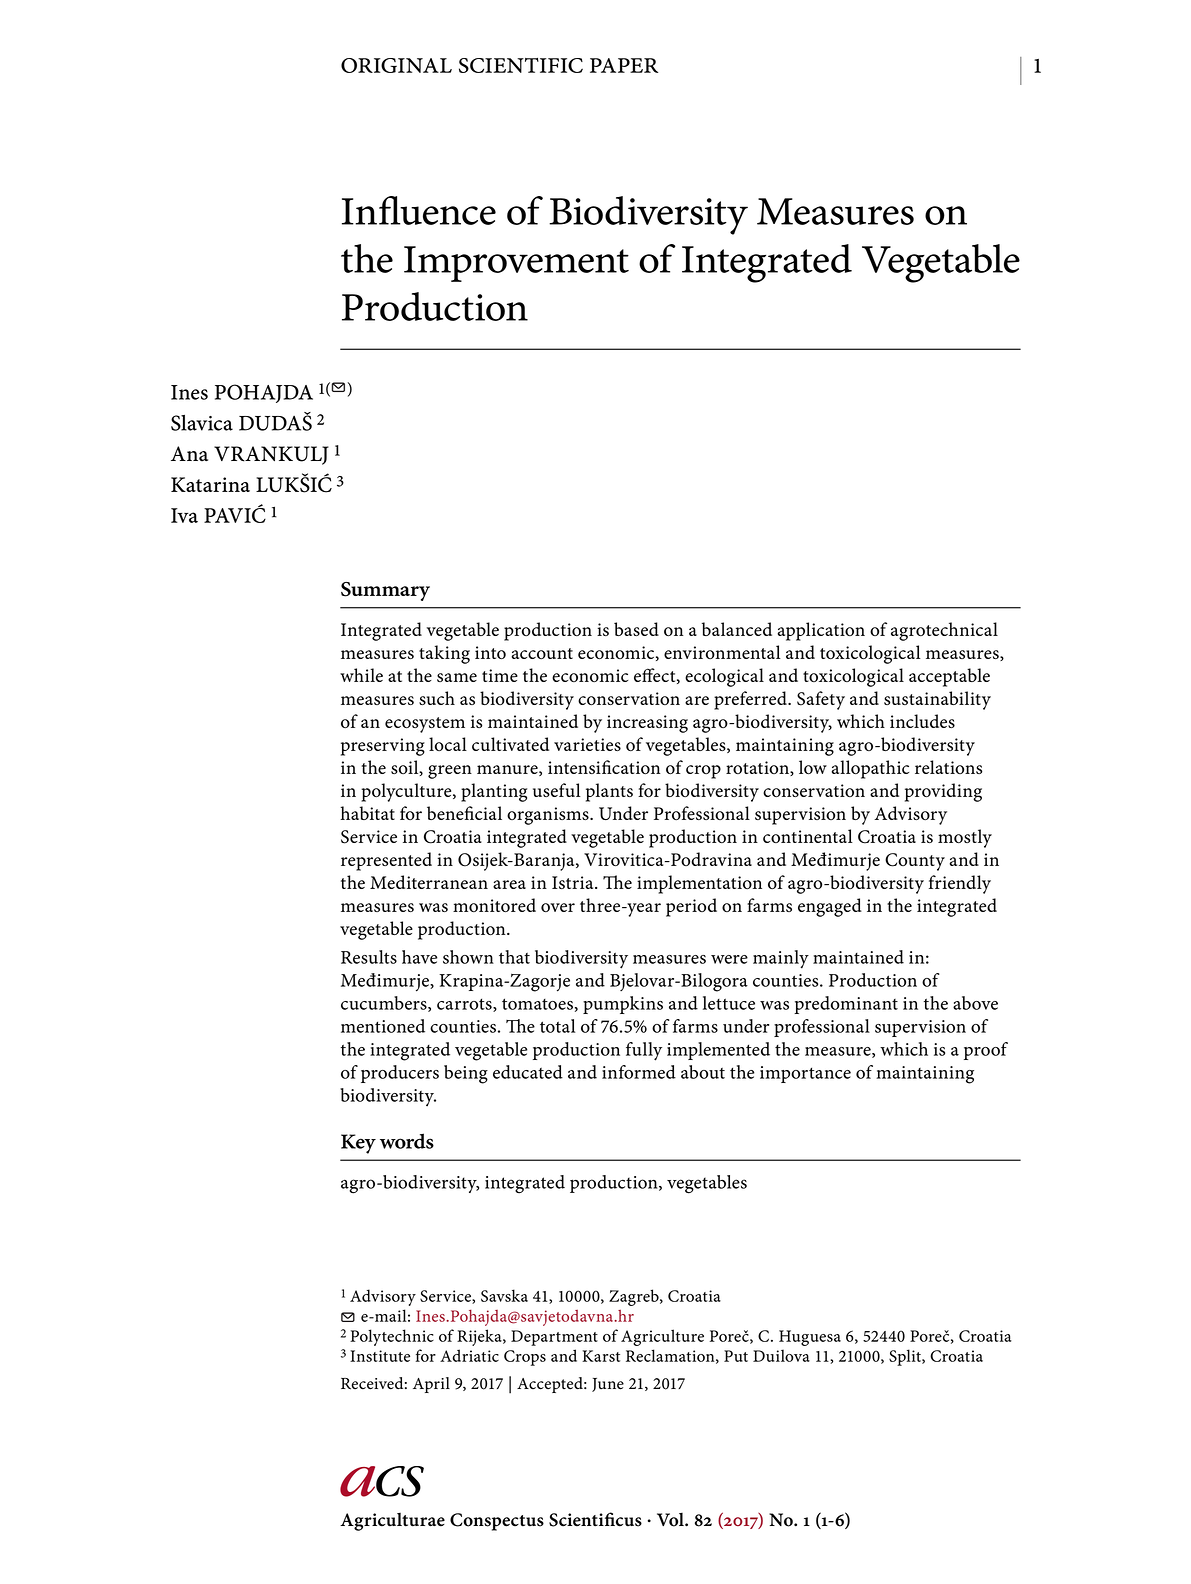  I want to click on PAPER, so click(624, 65).
